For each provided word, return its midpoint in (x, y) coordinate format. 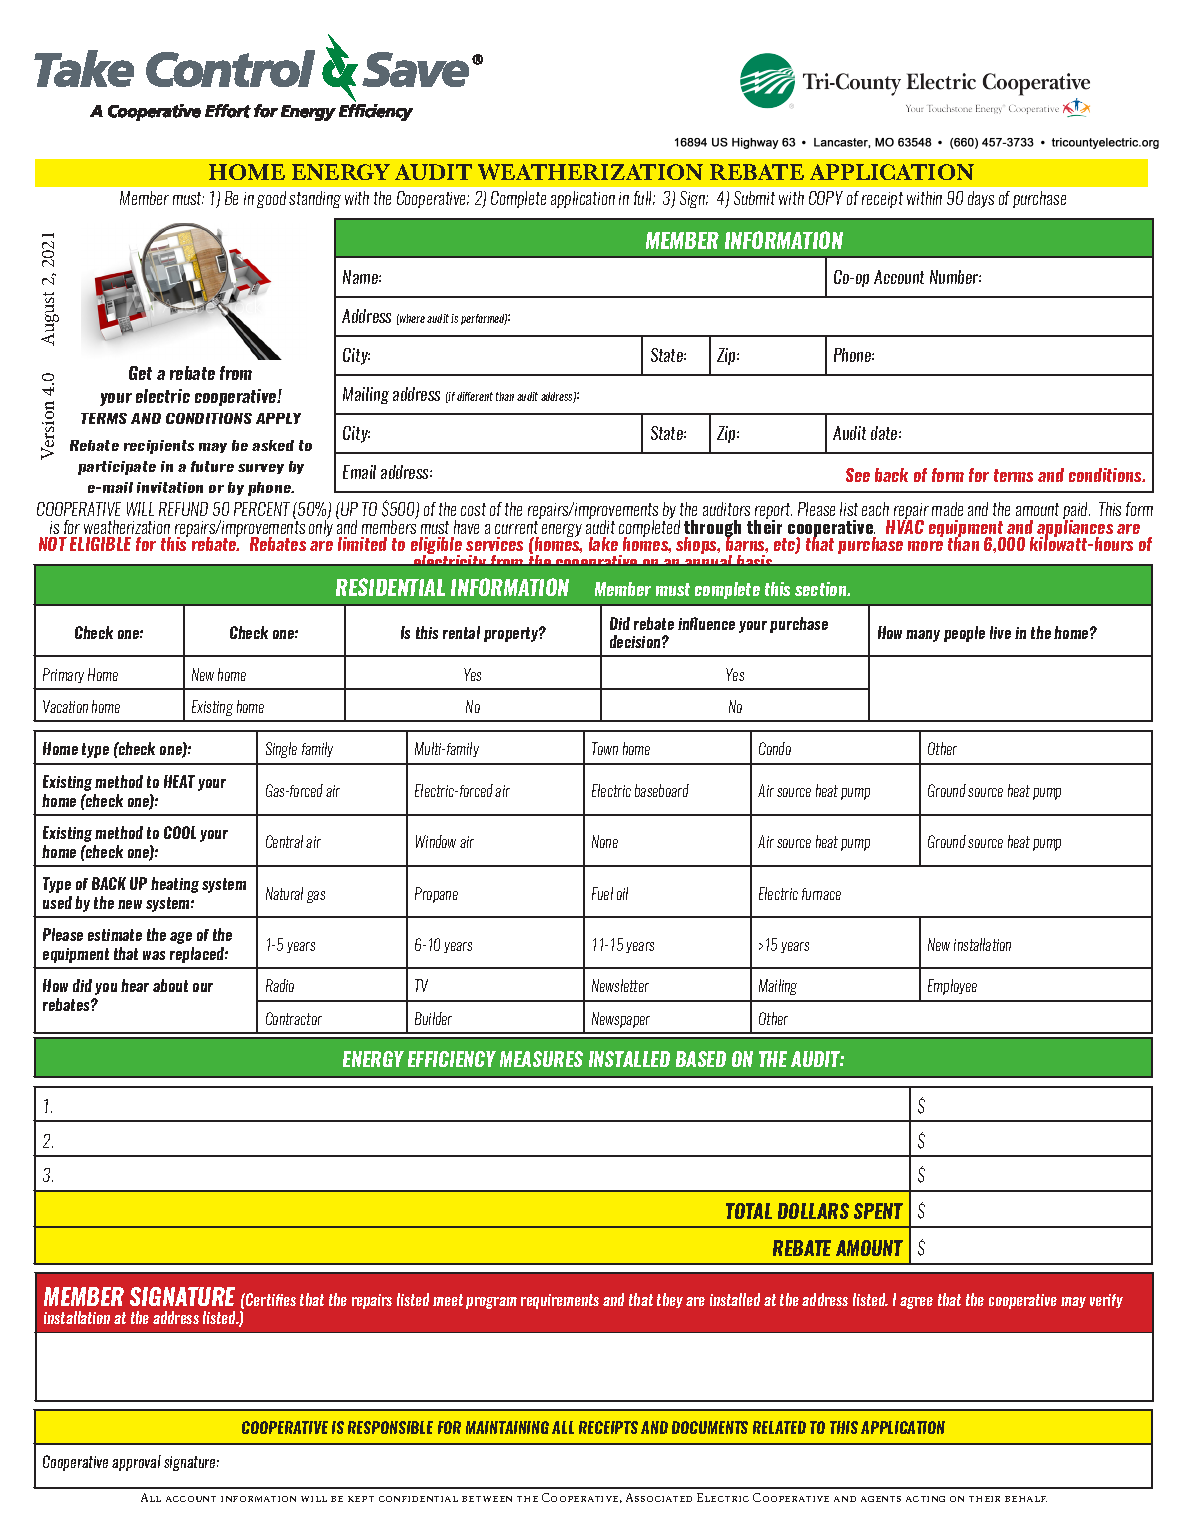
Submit (754, 198)
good (271, 199)
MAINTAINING (507, 1427)
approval (136, 1463)
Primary (63, 675)
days (981, 199)
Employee (952, 987)
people (964, 634)
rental (461, 632)
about (170, 985)
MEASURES (541, 1059)
